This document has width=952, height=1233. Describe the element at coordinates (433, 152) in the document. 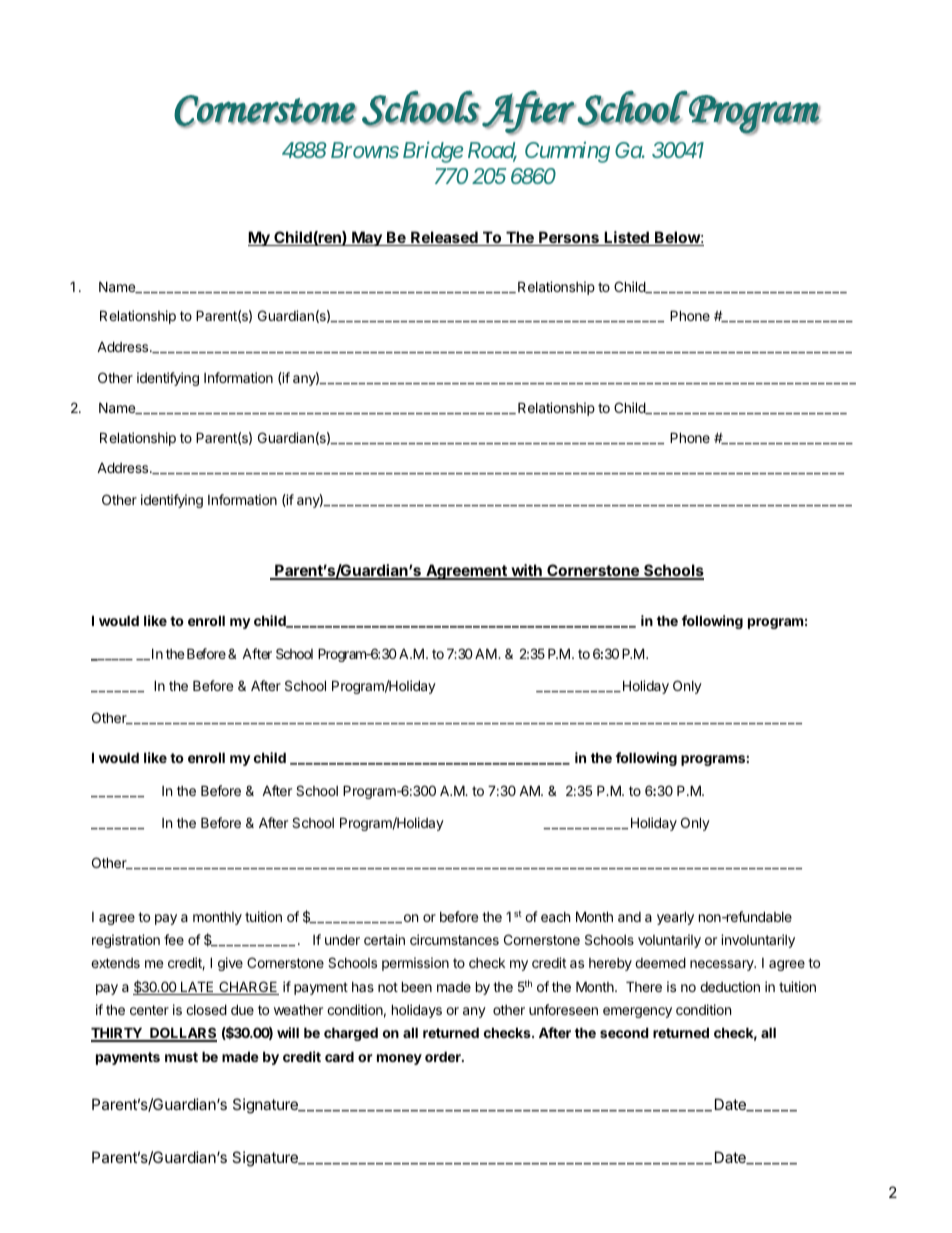

I see `Bridge` at that location.
